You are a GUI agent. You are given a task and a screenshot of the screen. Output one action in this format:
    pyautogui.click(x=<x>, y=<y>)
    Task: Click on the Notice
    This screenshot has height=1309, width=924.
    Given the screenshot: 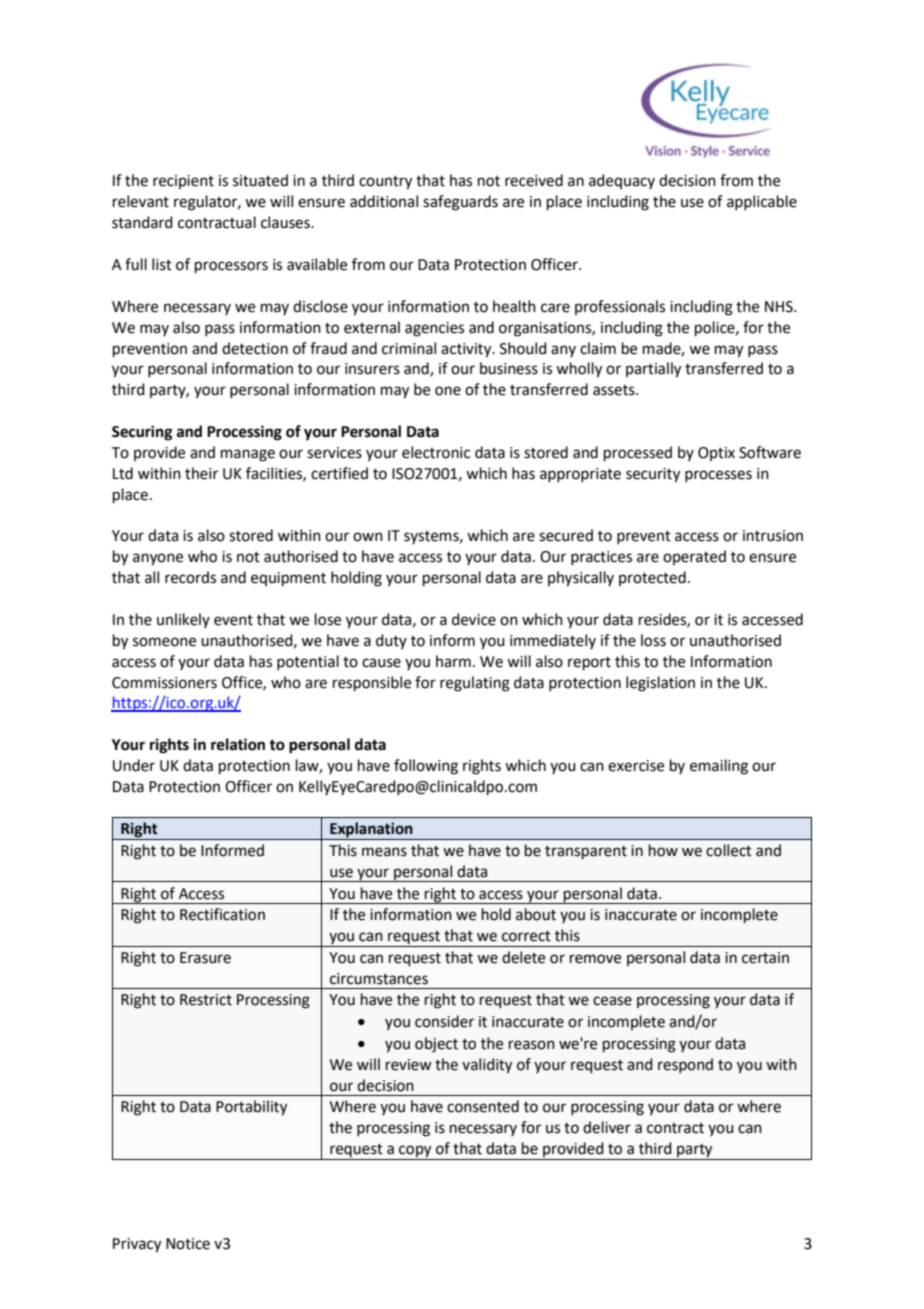 What is the action you would take?
    pyautogui.click(x=188, y=1244)
